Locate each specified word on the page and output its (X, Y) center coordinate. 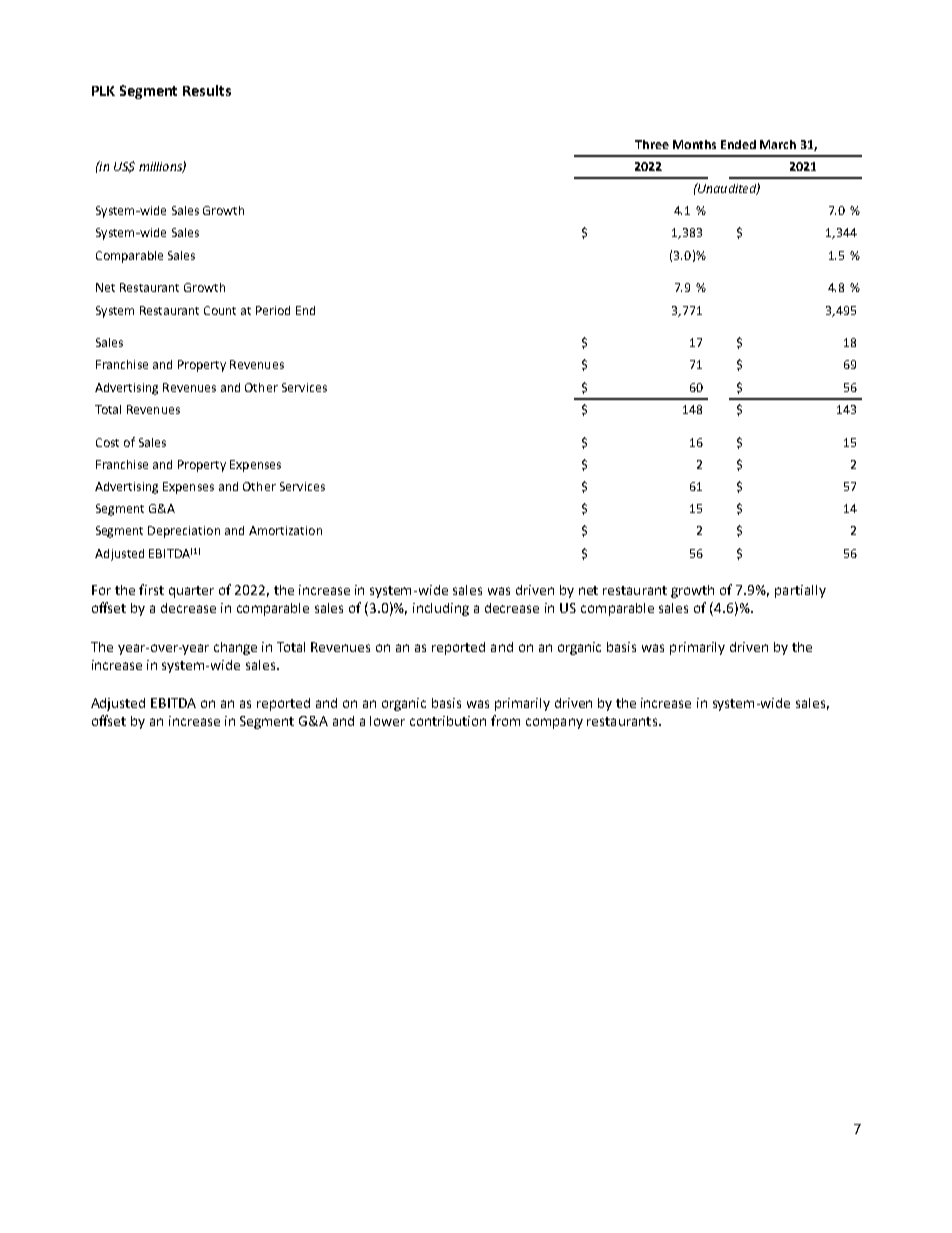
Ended (738, 144)
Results (207, 90)
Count (220, 310)
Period (273, 310)
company (554, 723)
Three (652, 144)
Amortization (285, 530)
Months (694, 144)
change (235, 648)
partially (800, 591)
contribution (448, 721)
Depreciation (184, 532)
